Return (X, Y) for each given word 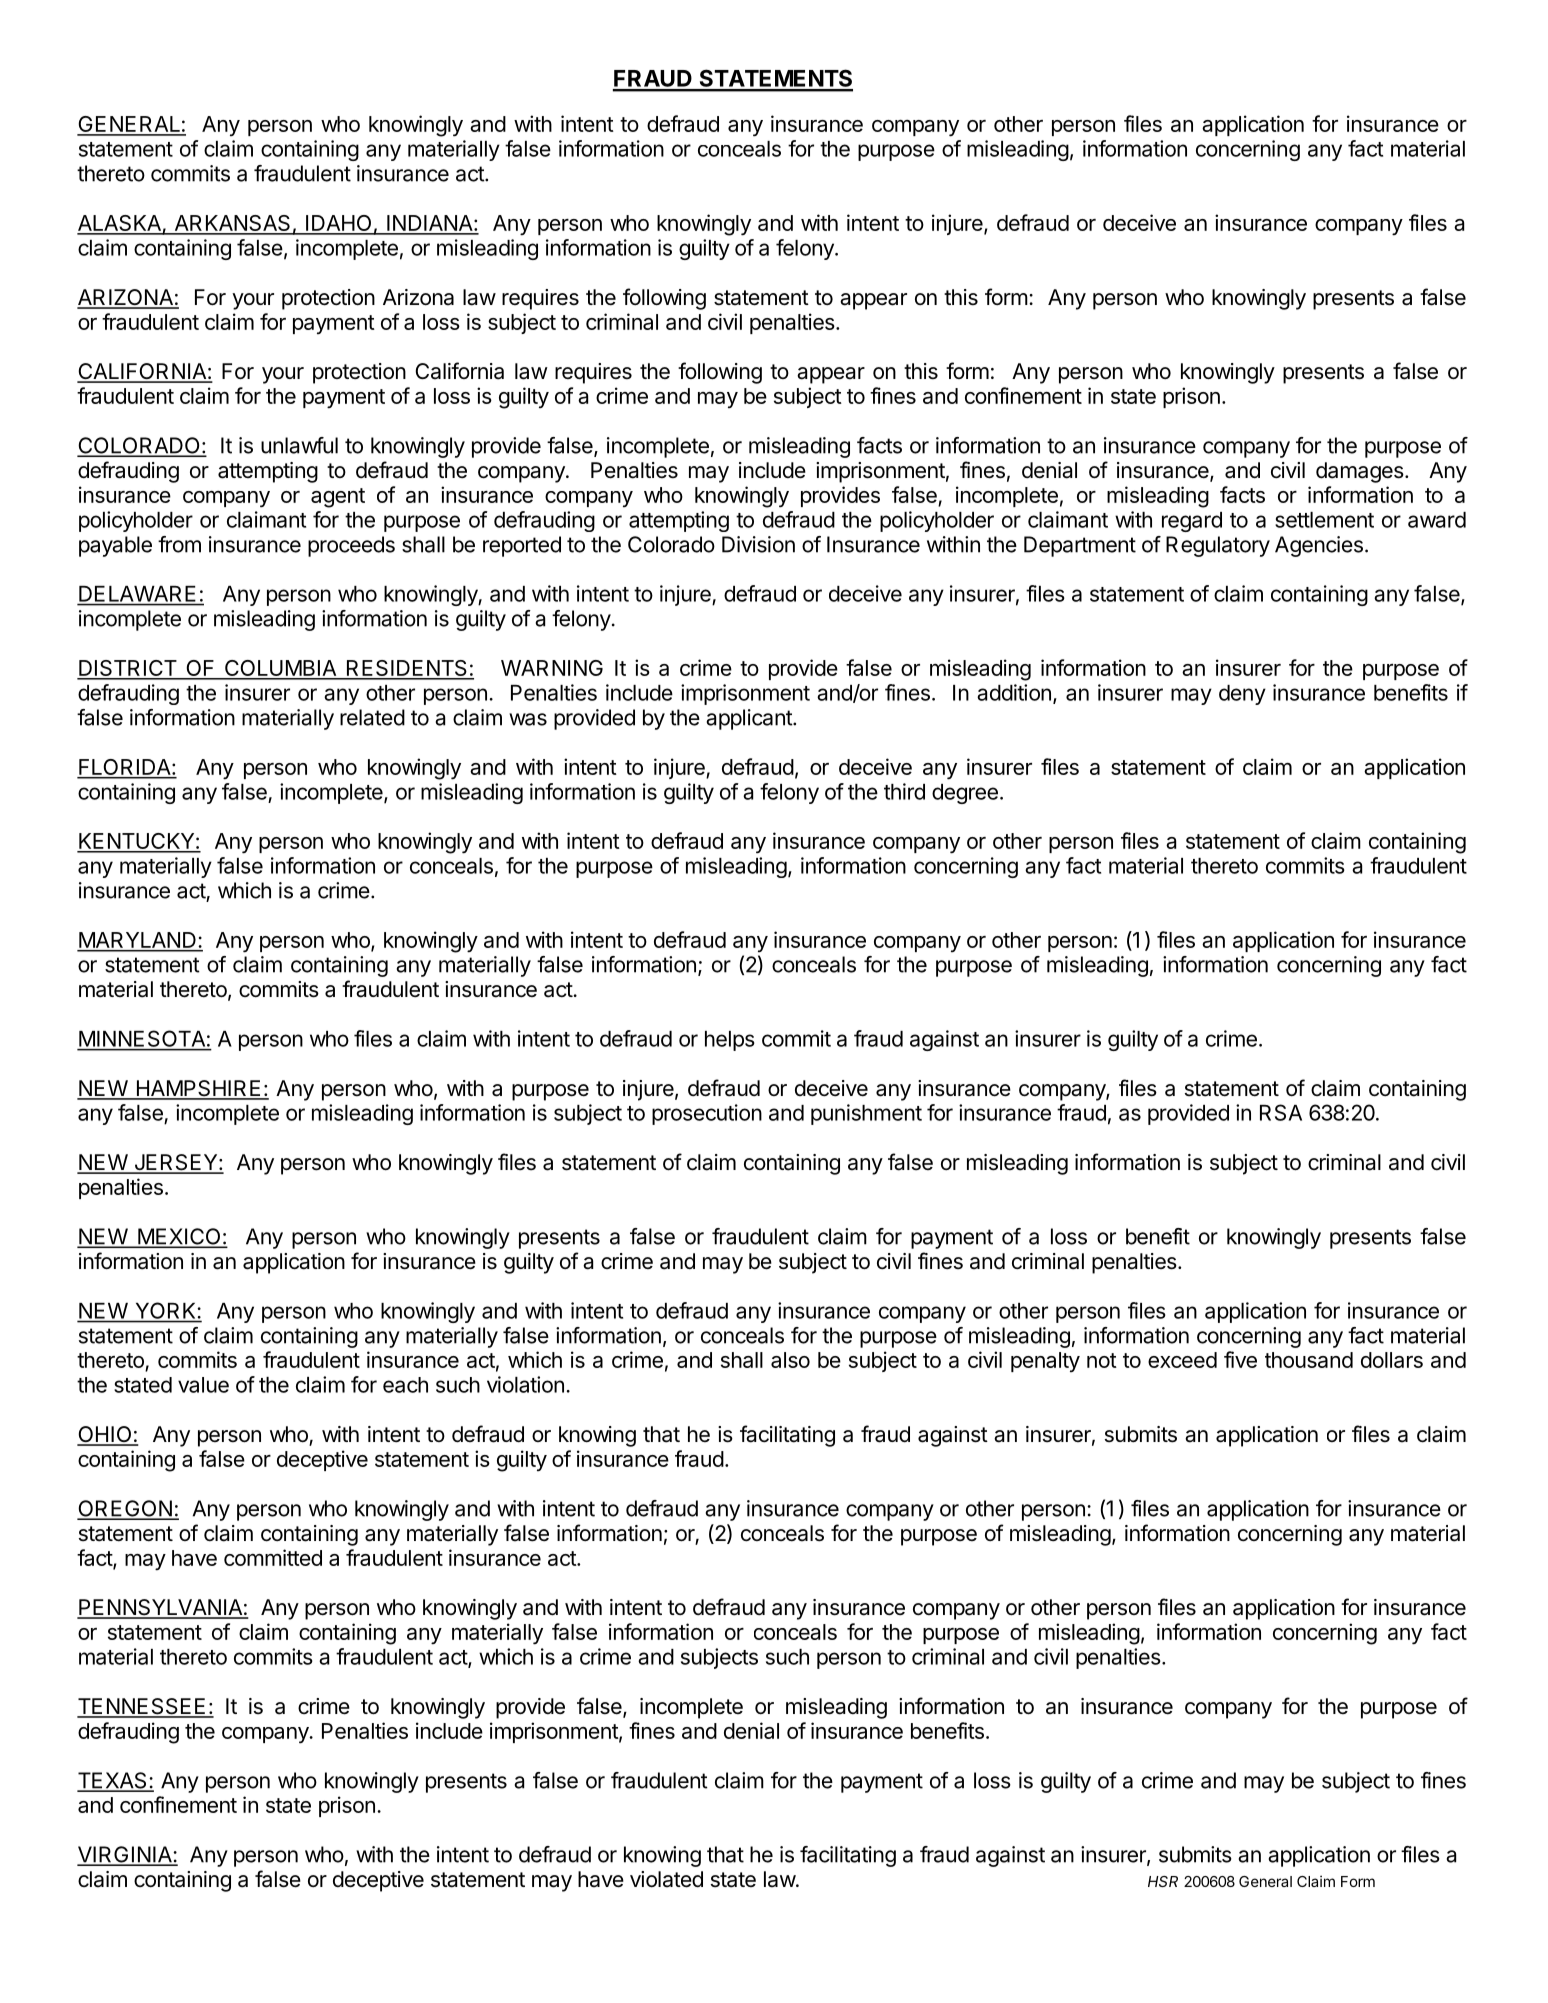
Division (758, 544)
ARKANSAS (232, 224)
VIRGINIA (125, 1855)
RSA (1281, 1112)
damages (1360, 472)
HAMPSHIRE (198, 1089)
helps (730, 1041)
